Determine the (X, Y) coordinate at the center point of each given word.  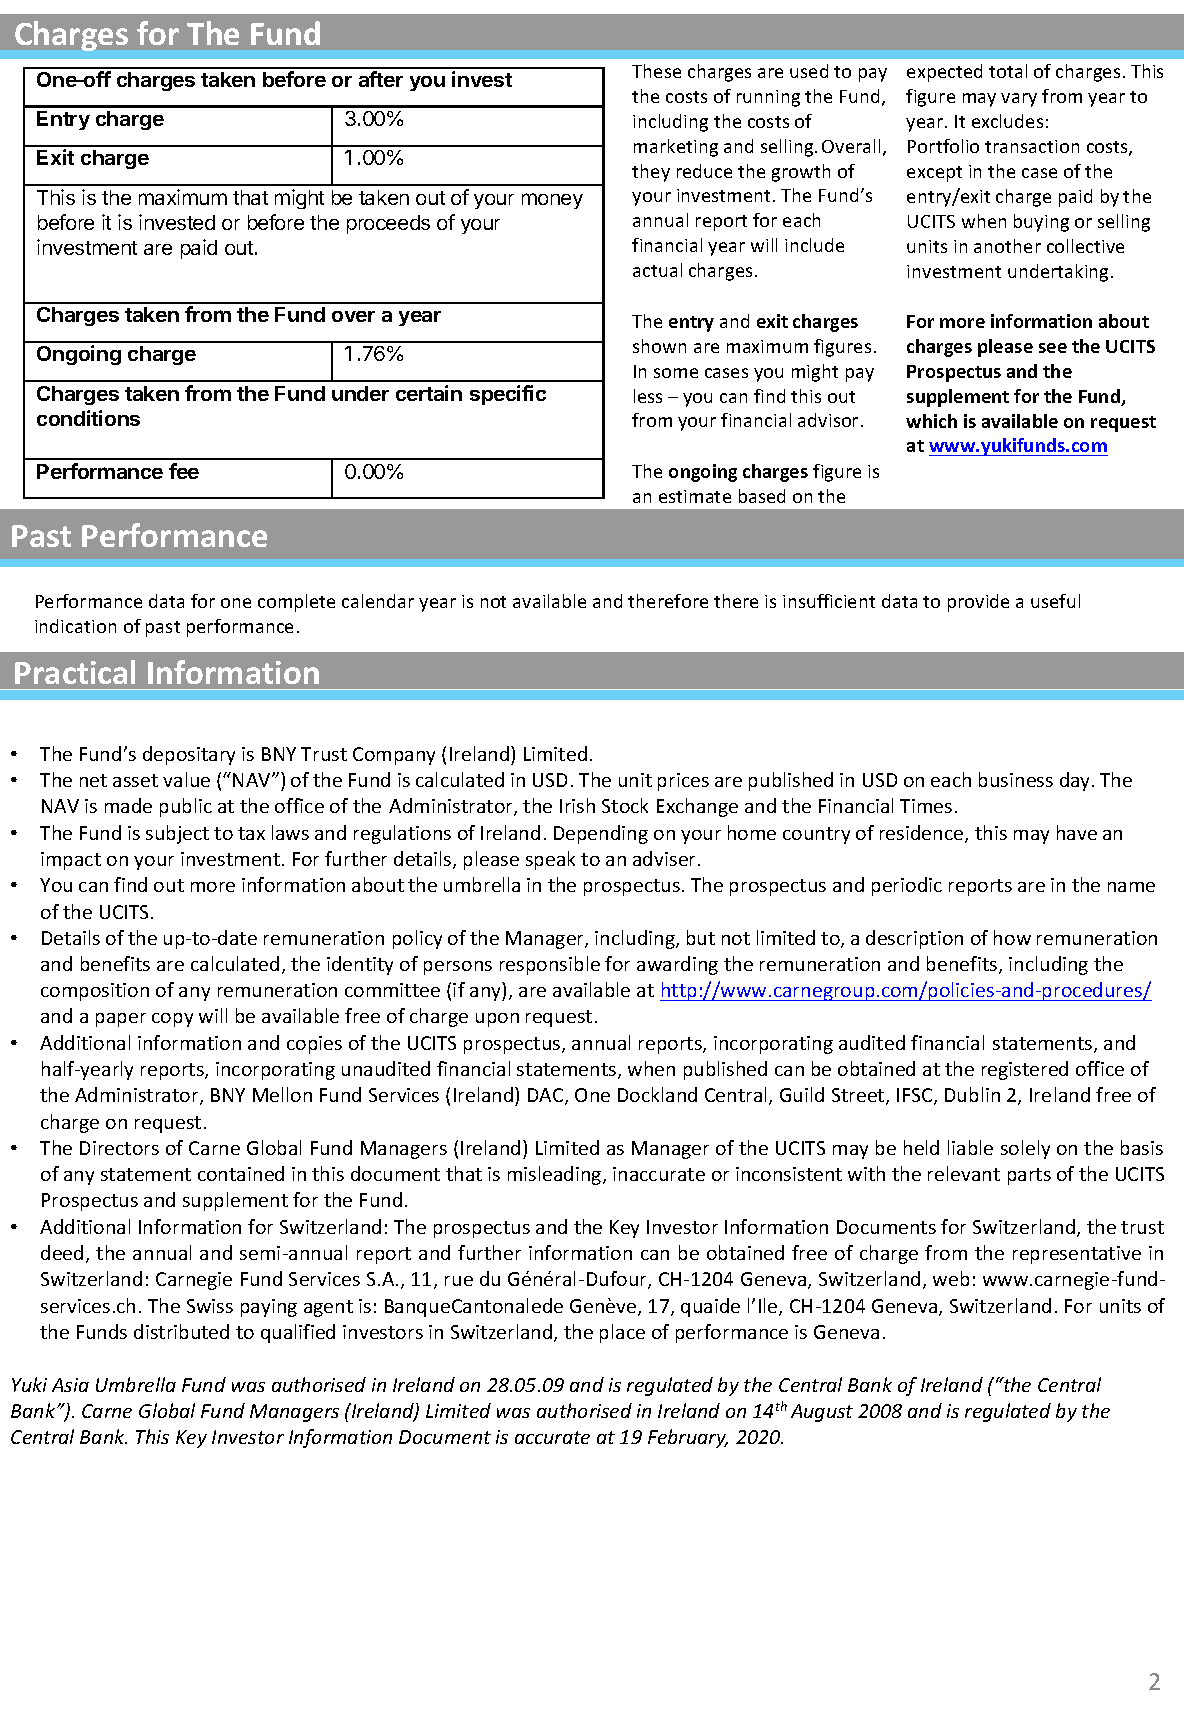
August (822, 1413)
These (656, 71)
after (381, 79)
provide (978, 603)
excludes (1007, 121)
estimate (695, 496)
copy (172, 1020)
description (914, 939)
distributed (181, 1331)
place (622, 1333)
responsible (550, 965)
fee (184, 471)
